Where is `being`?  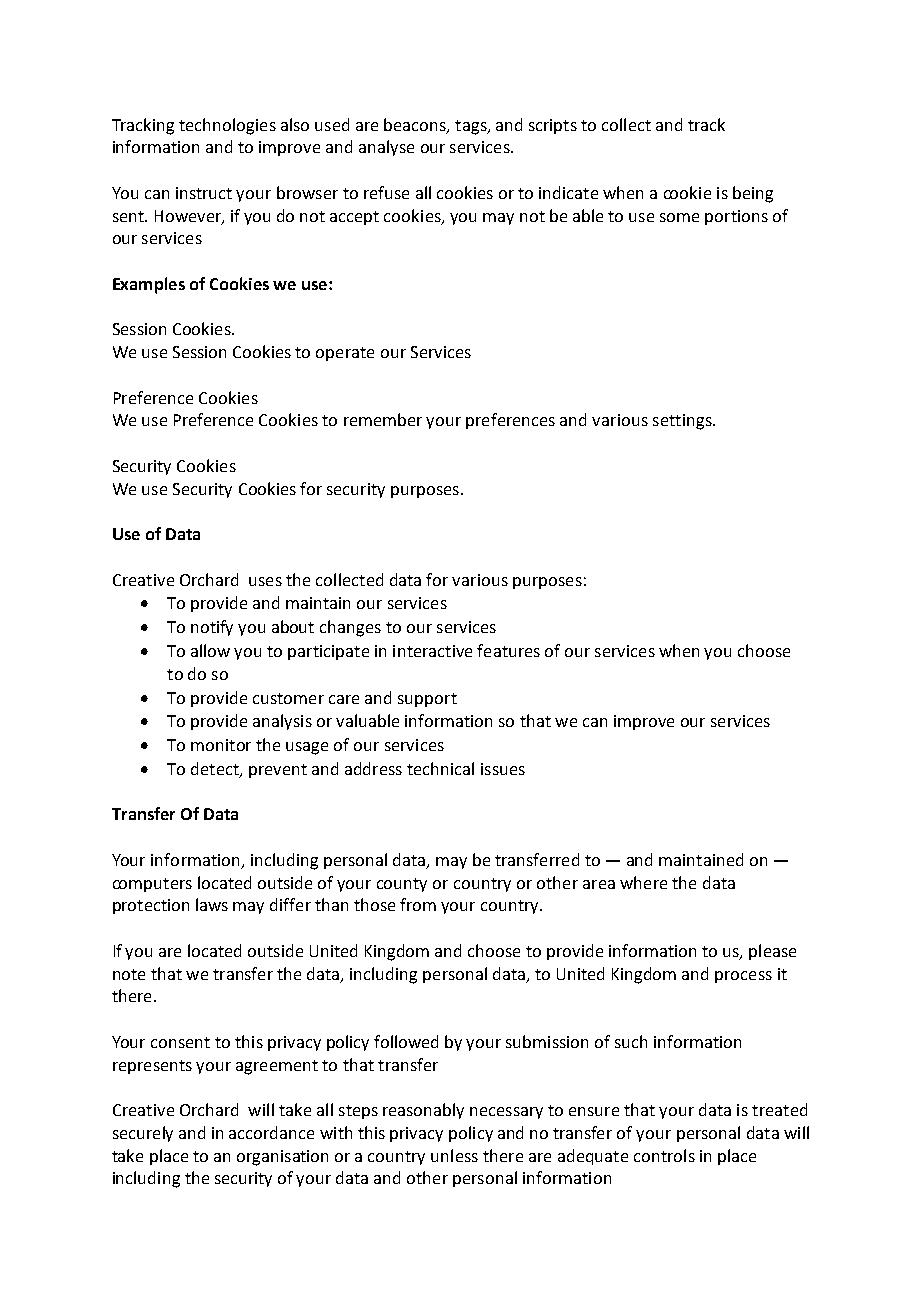
being is located at coordinates (753, 194).
